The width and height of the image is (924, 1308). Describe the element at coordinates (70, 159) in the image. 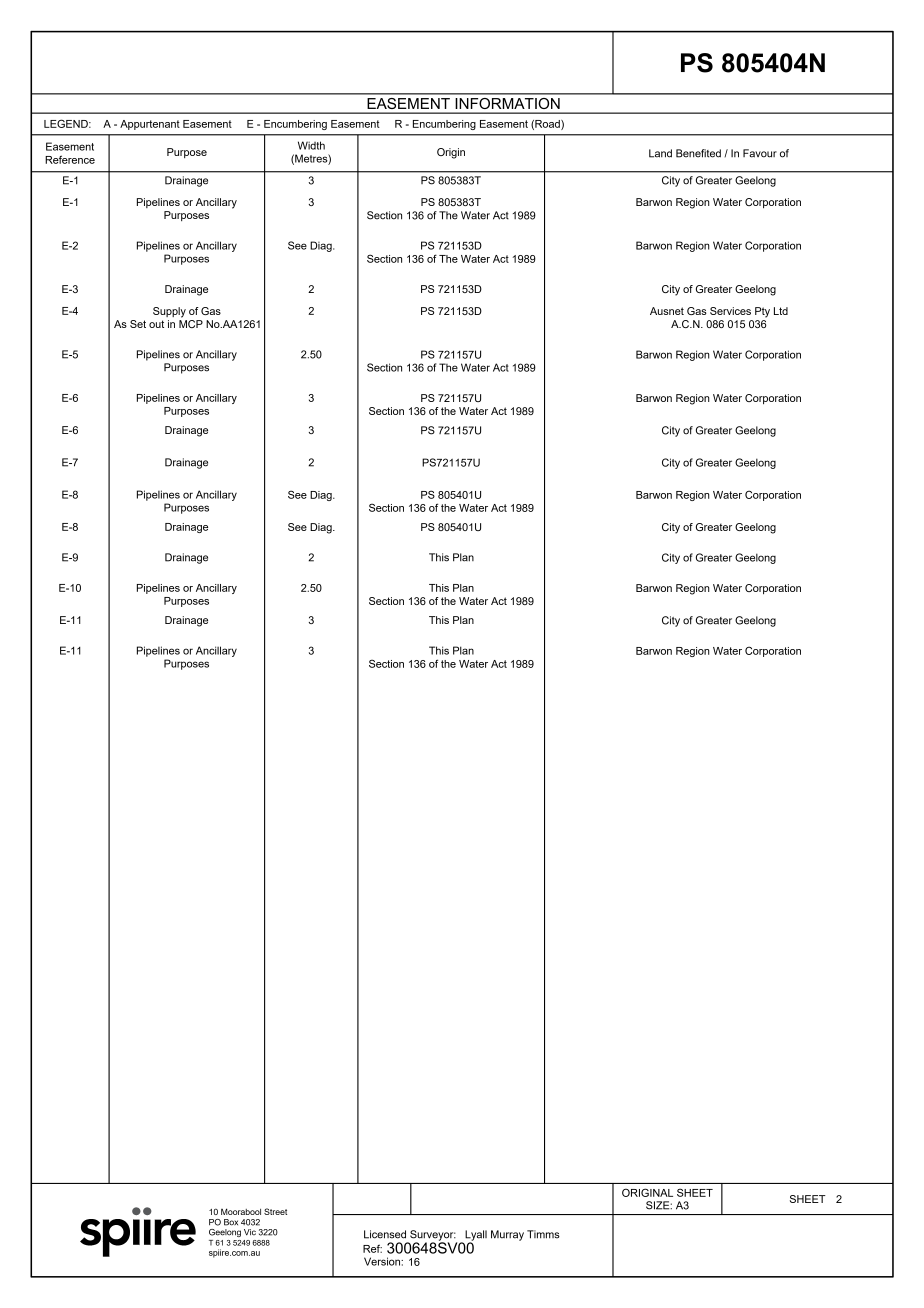

I see `Reference` at that location.
